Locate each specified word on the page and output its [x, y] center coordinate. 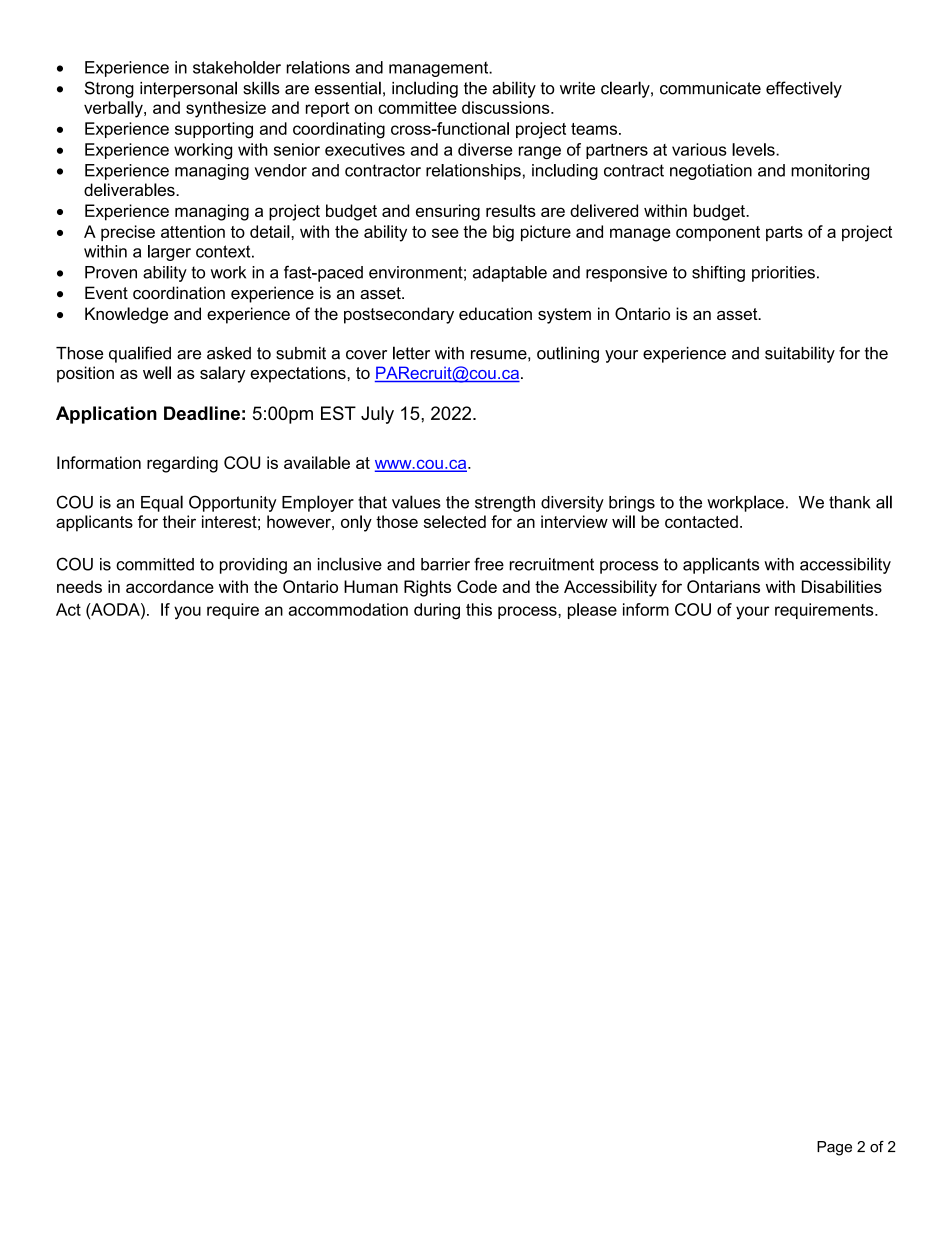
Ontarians [723, 586]
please [592, 611]
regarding [182, 464]
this [479, 609]
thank [849, 502]
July [377, 415]
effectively [804, 89]
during [437, 611]
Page [834, 1148]
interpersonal [188, 89]
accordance [170, 586]
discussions [507, 107]
